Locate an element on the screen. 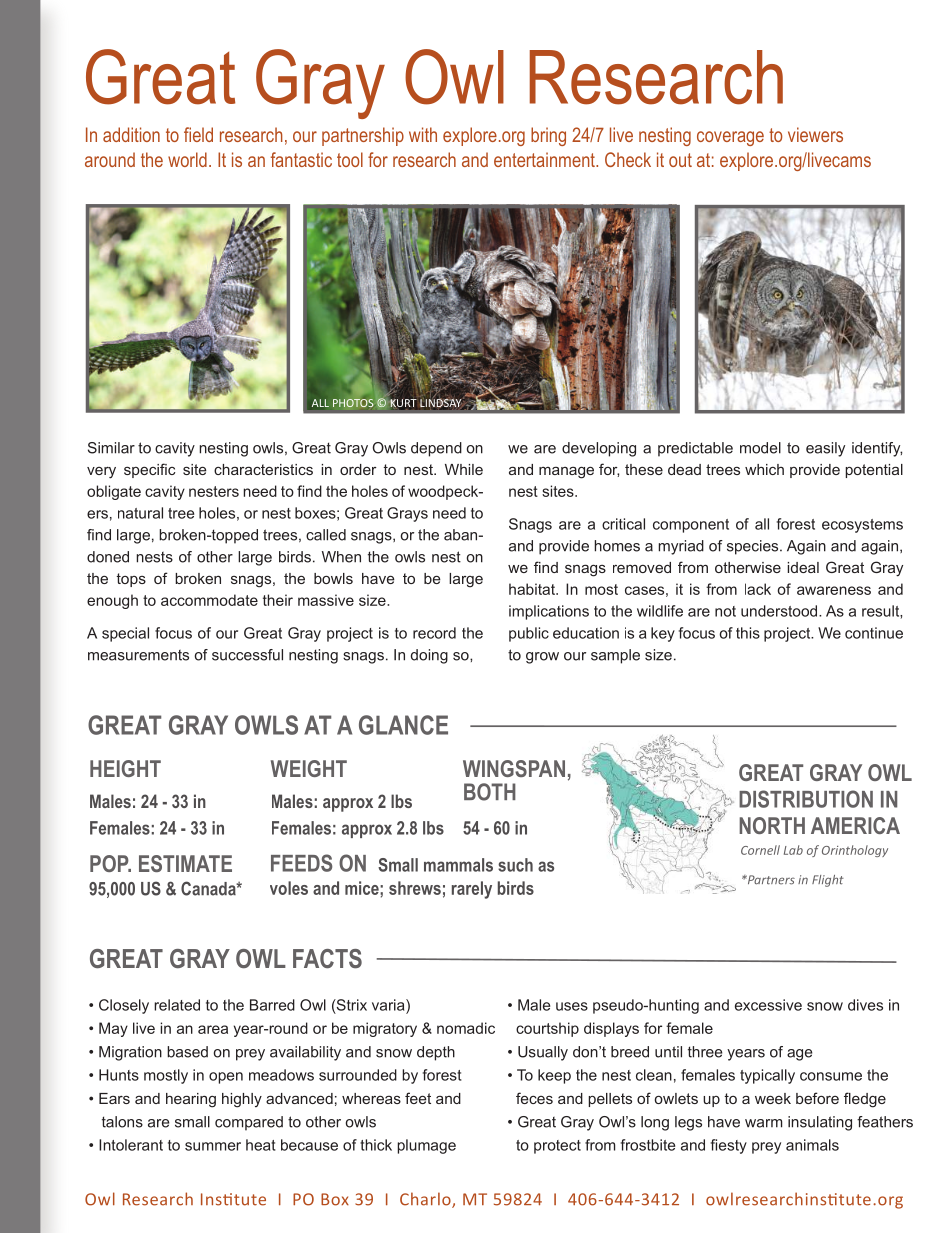 This screenshot has height=1233, width=952. warm is located at coordinates (763, 1123).
